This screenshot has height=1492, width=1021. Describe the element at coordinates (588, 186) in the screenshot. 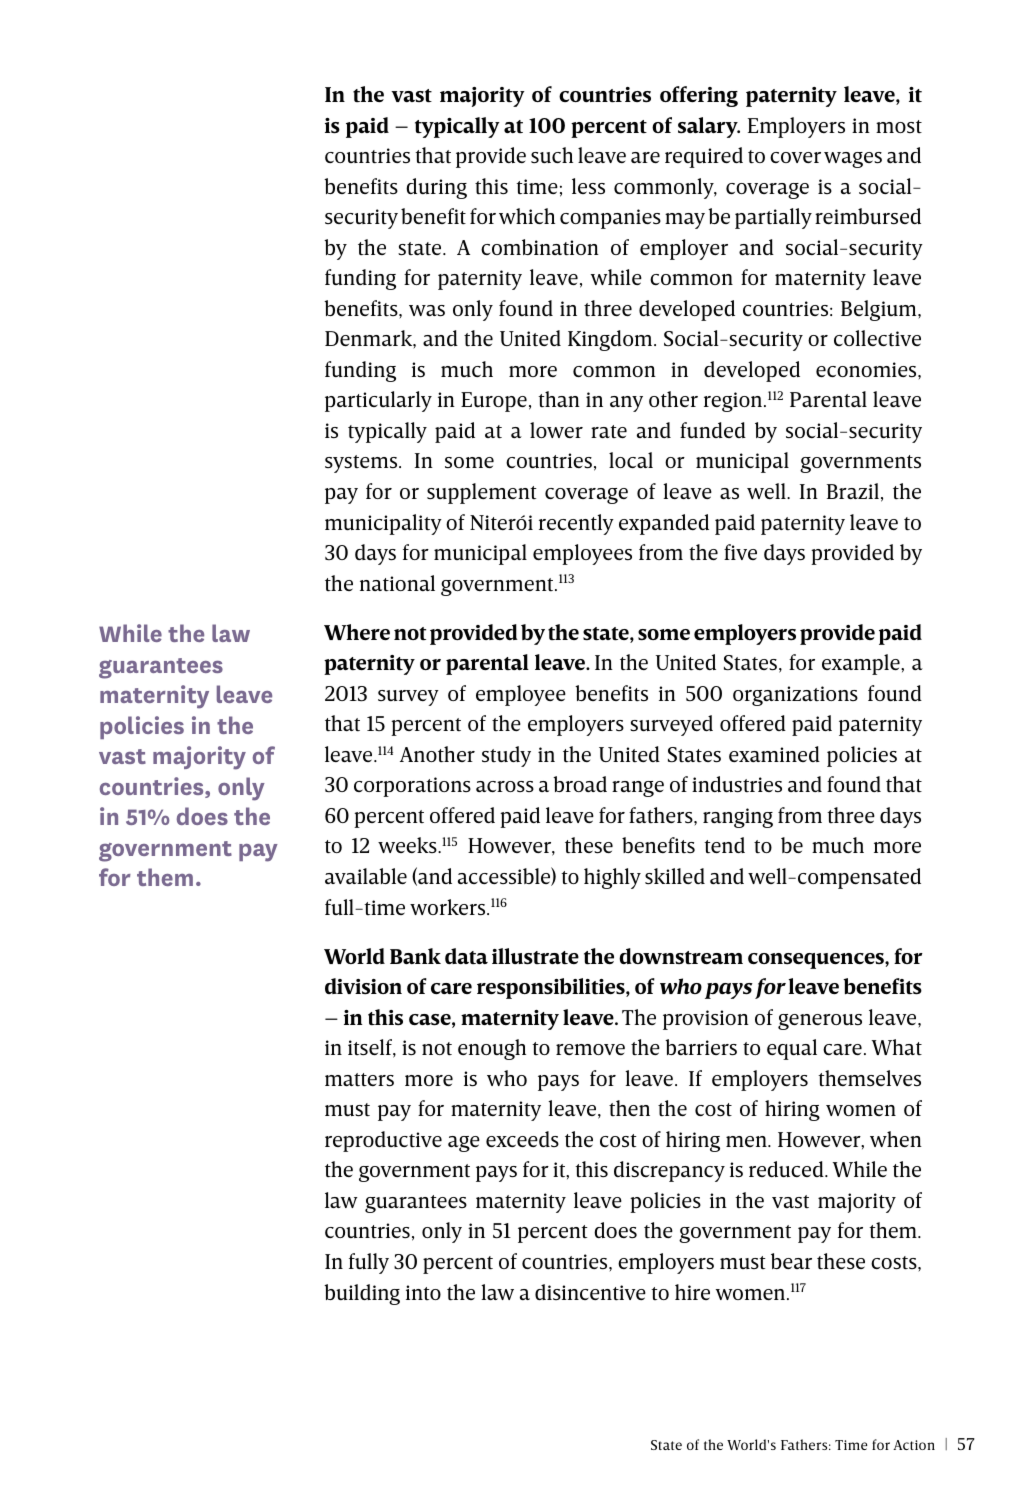

I see `less` at that location.
